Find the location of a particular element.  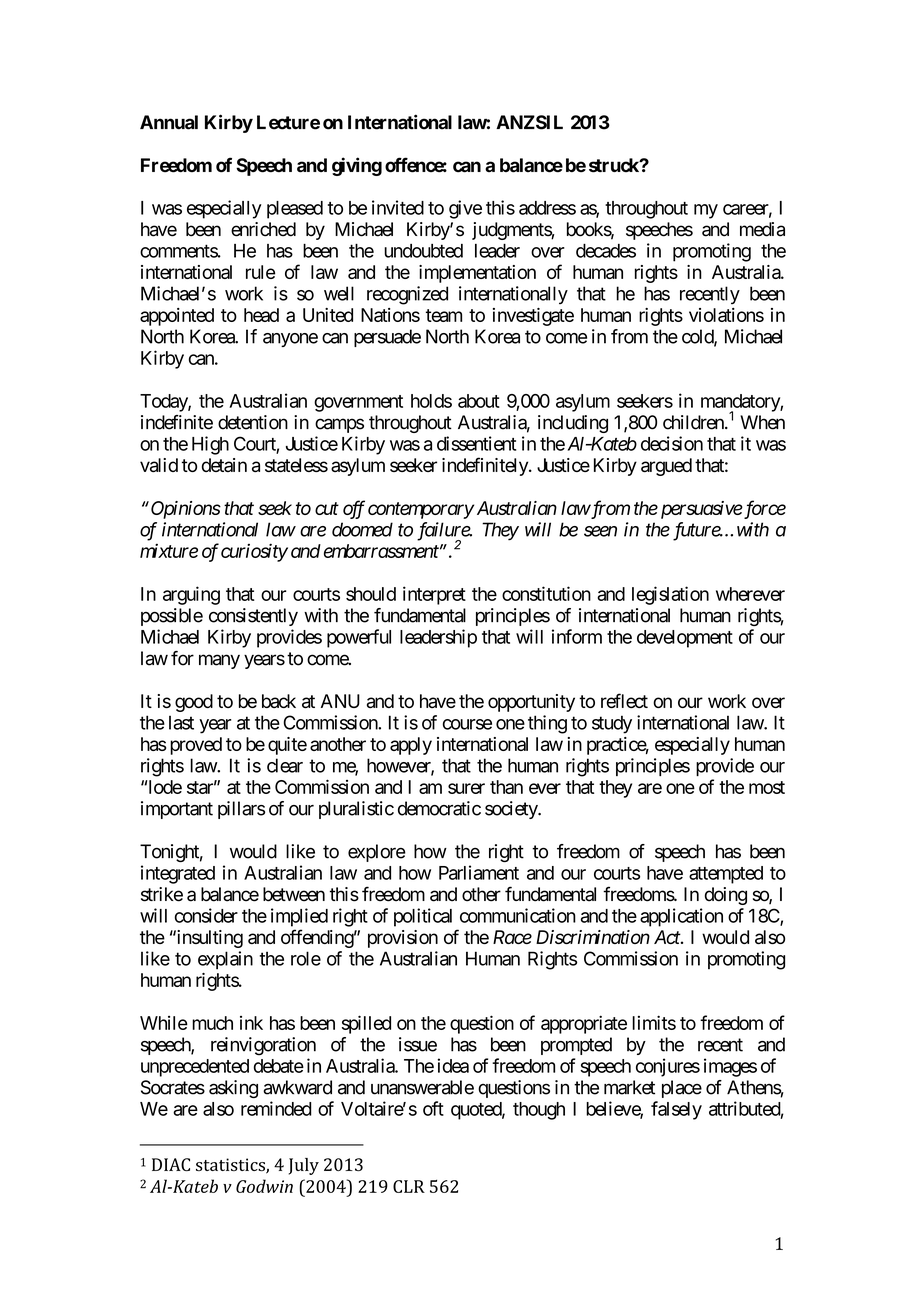

Godwin is located at coordinates (264, 1186).
